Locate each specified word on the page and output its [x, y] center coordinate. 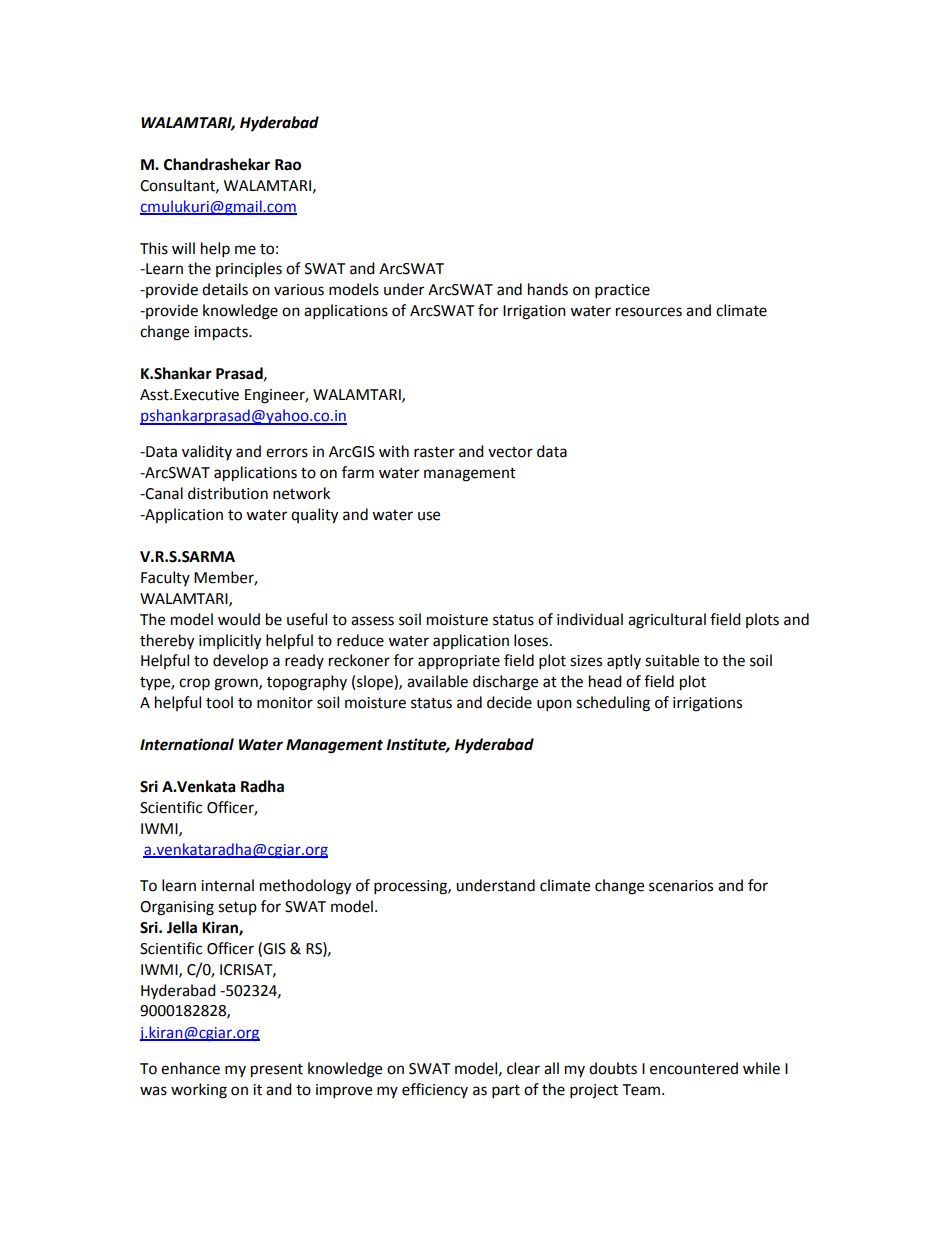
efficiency [435, 1090]
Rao [288, 165]
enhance [190, 1068]
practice [622, 291]
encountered [694, 1068]
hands [548, 289]
